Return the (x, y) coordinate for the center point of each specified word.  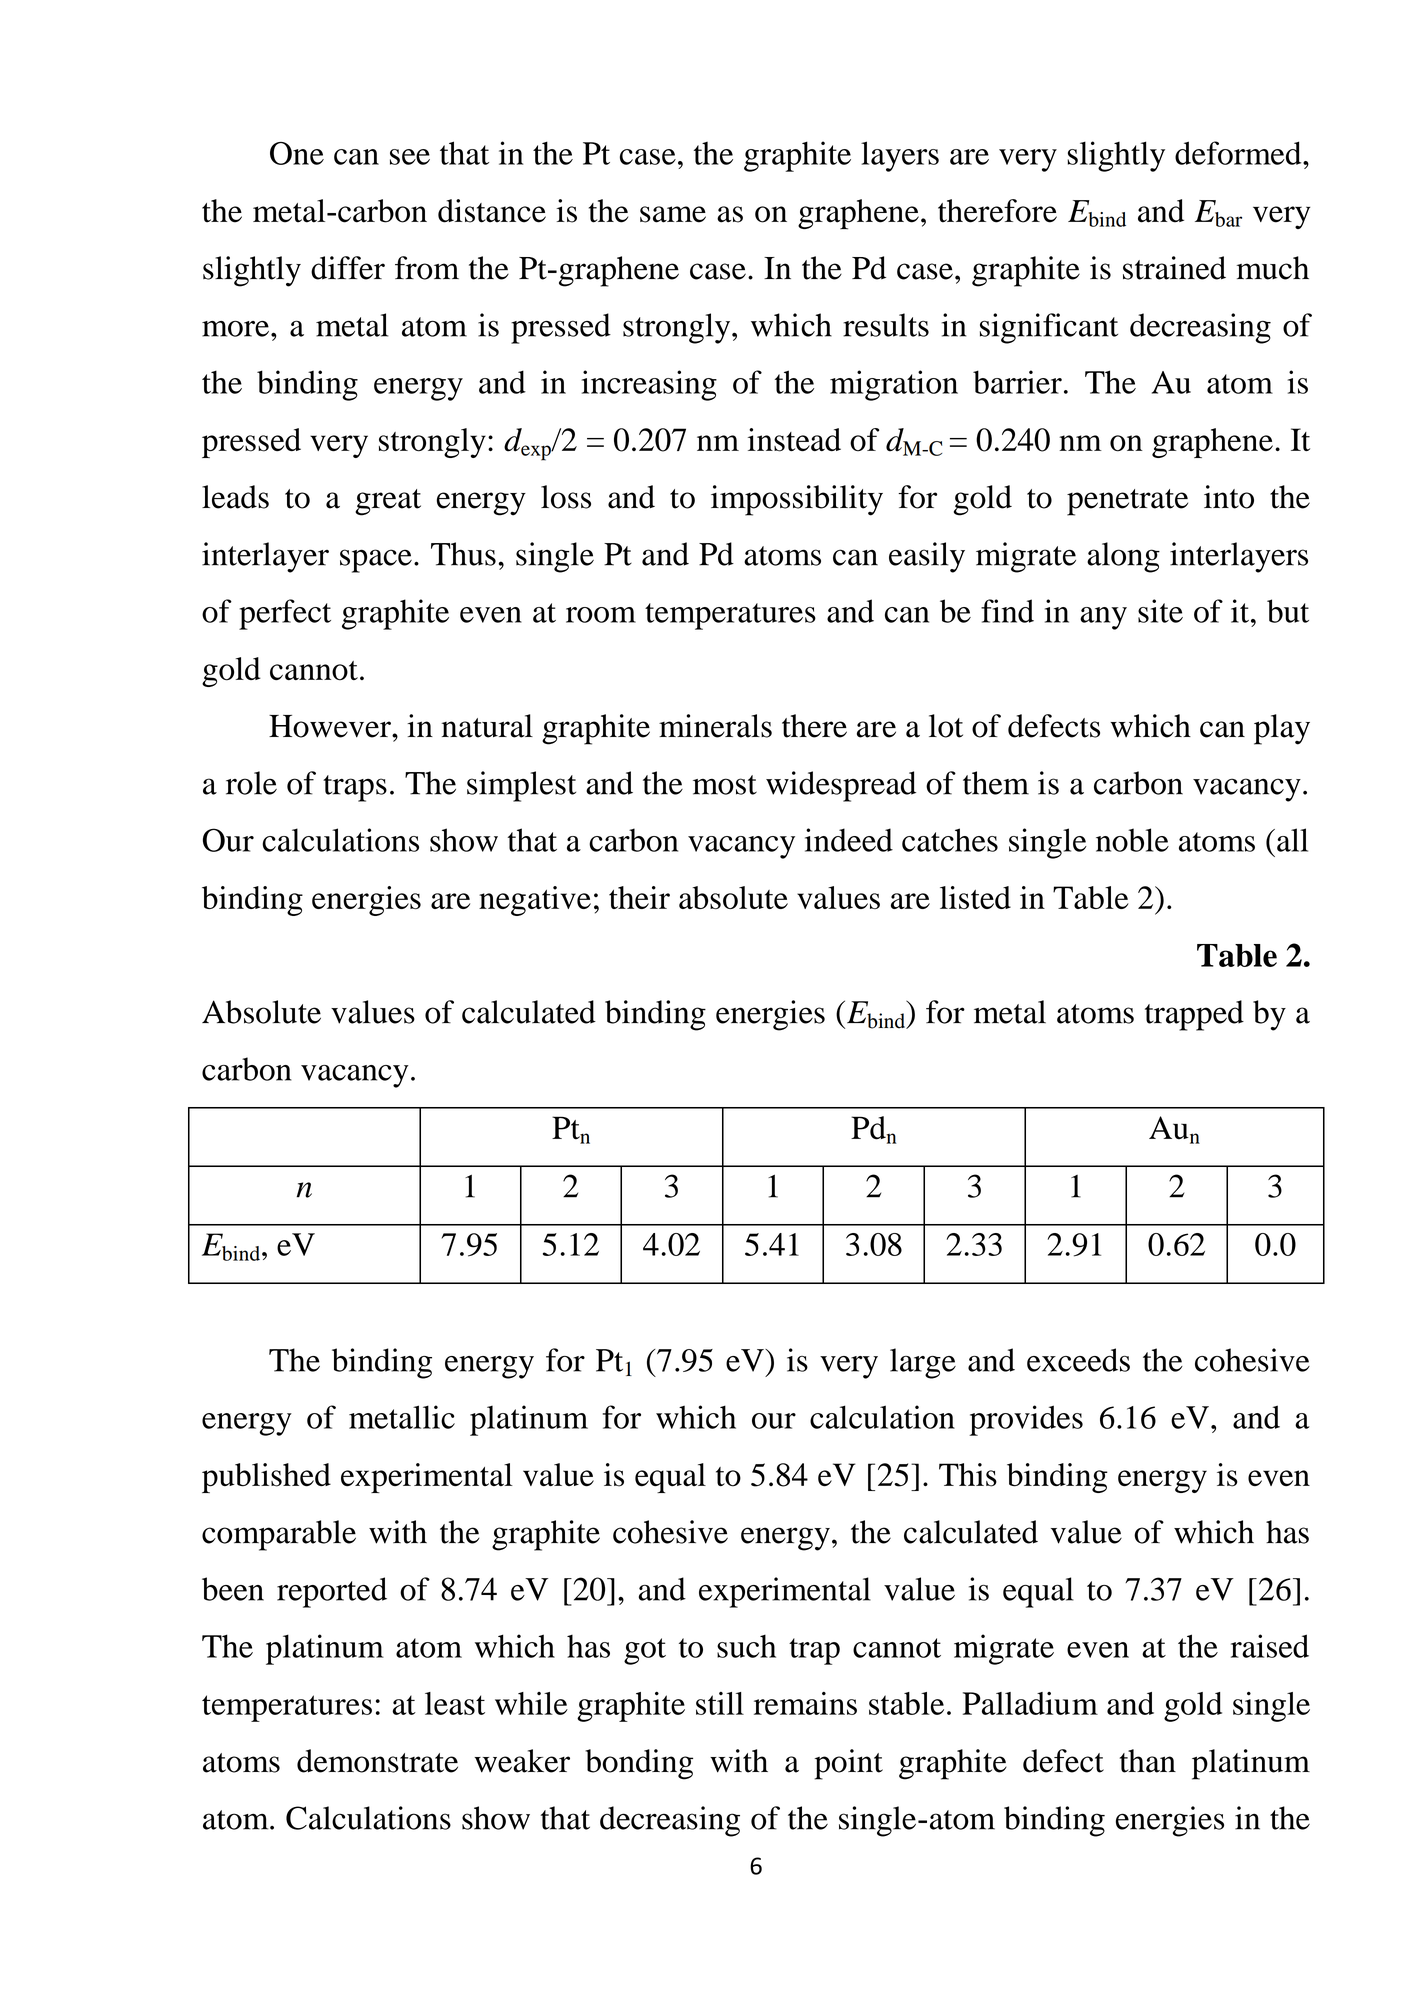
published (266, 1478)
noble (1132, 840)
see (410, 157)
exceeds (1078, 1360)
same (673, 214)
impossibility (797, 500)
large (923, 1363)
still (720, 1703)
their (639, 897)
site (1160, 611)
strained (1174, 268)
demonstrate (377, 1761)
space (376, 561)
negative (535, 901)
